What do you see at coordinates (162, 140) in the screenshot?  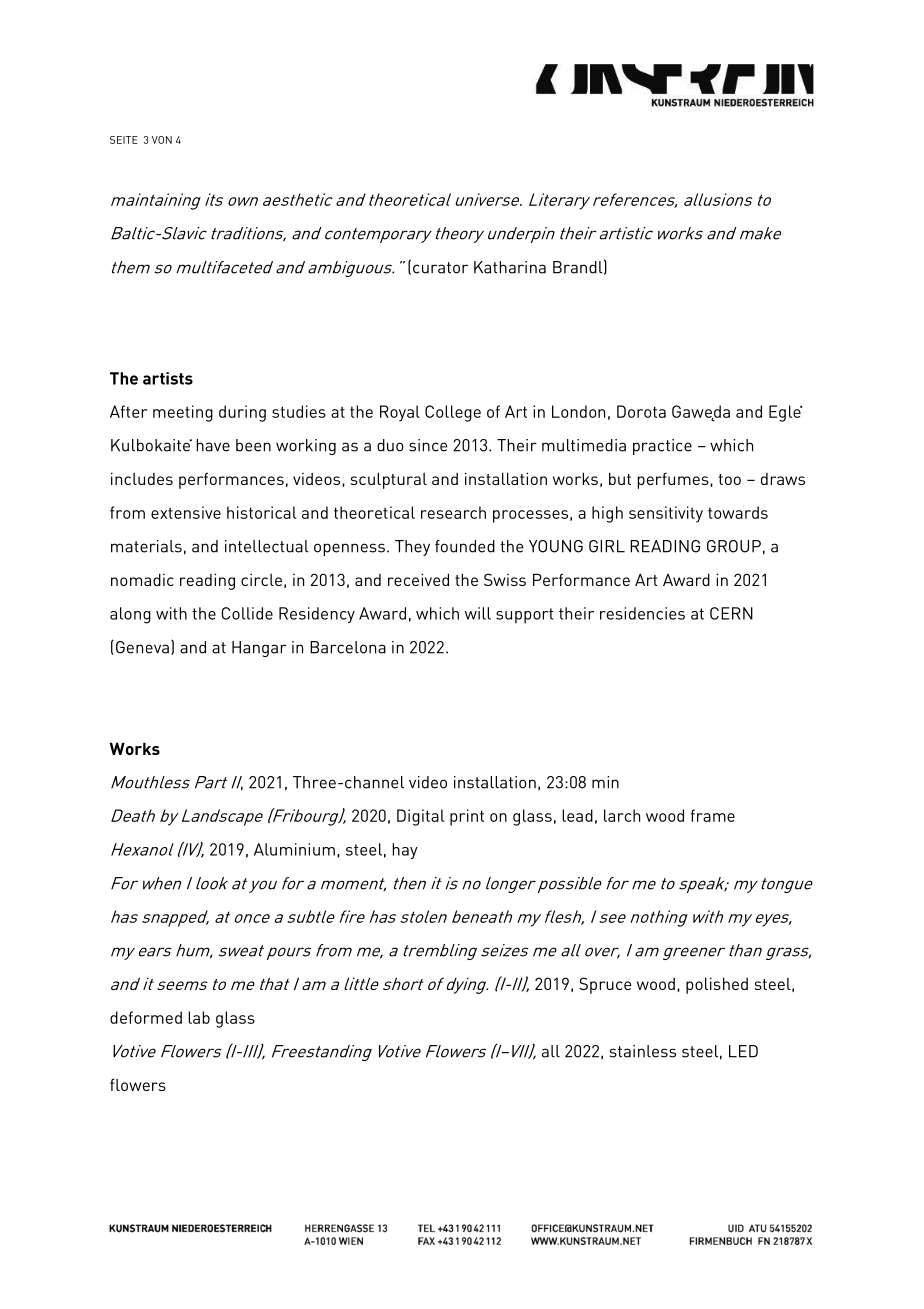 I see `VON` at bounding box center [162, 140].
